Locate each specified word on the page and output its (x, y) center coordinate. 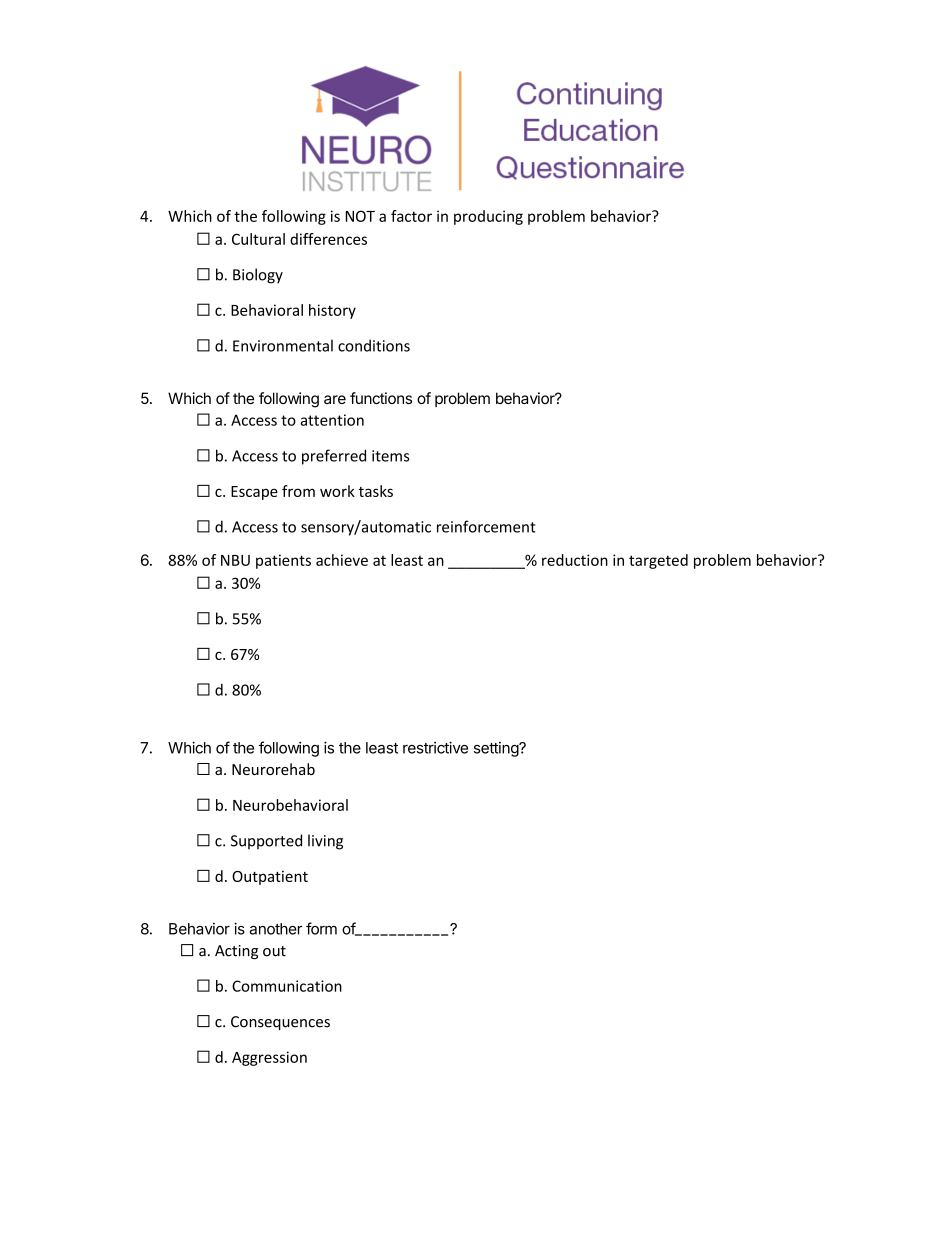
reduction (575, 560)
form (321, 928)
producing (488, 217)
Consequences (280, 1023)
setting (497, 749)
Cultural (258, 239)
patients (283, 561)
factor (411, 216)
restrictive (435, 747)
